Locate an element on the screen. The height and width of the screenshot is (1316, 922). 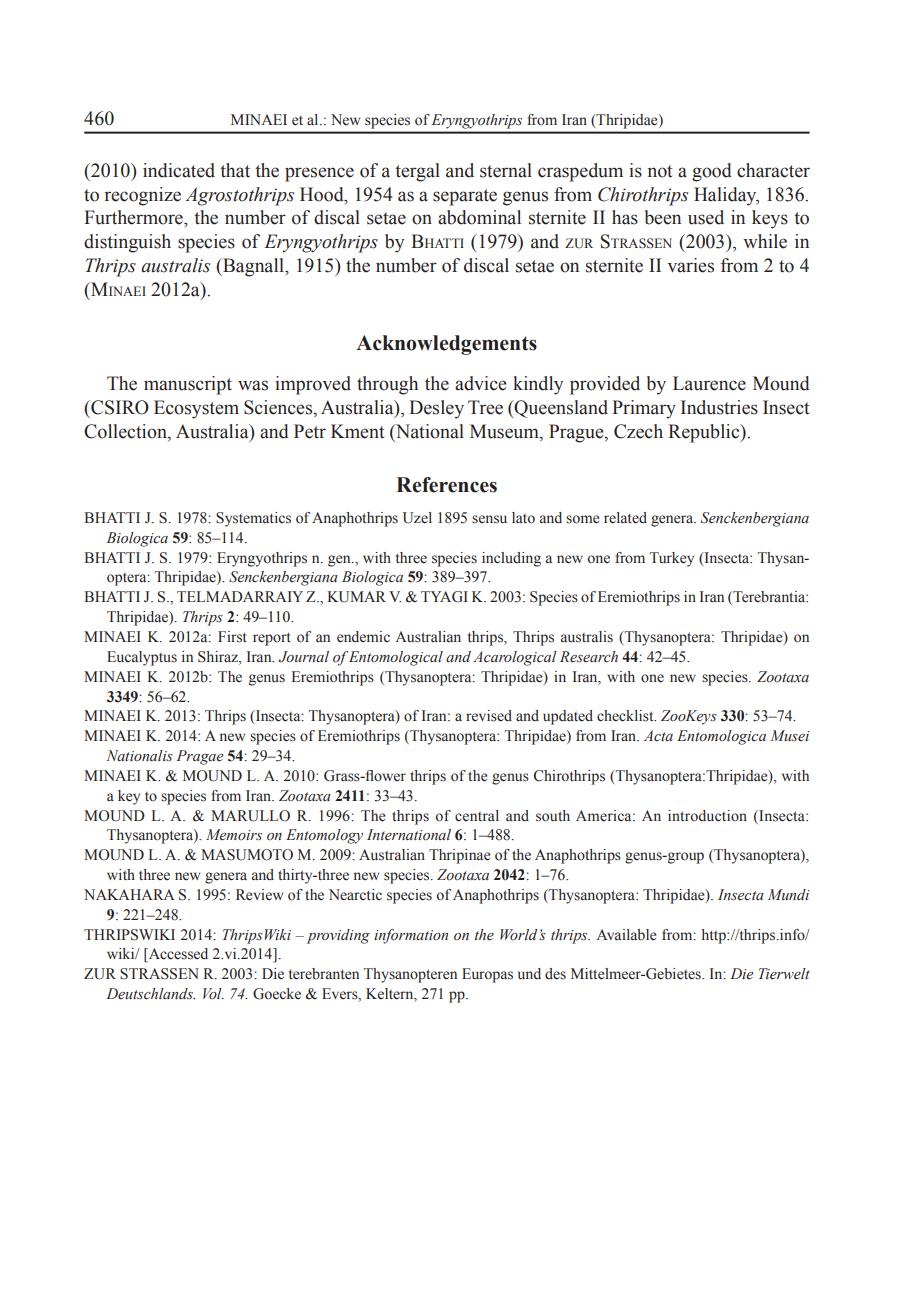
providing is located at coordinates (338, 936).
